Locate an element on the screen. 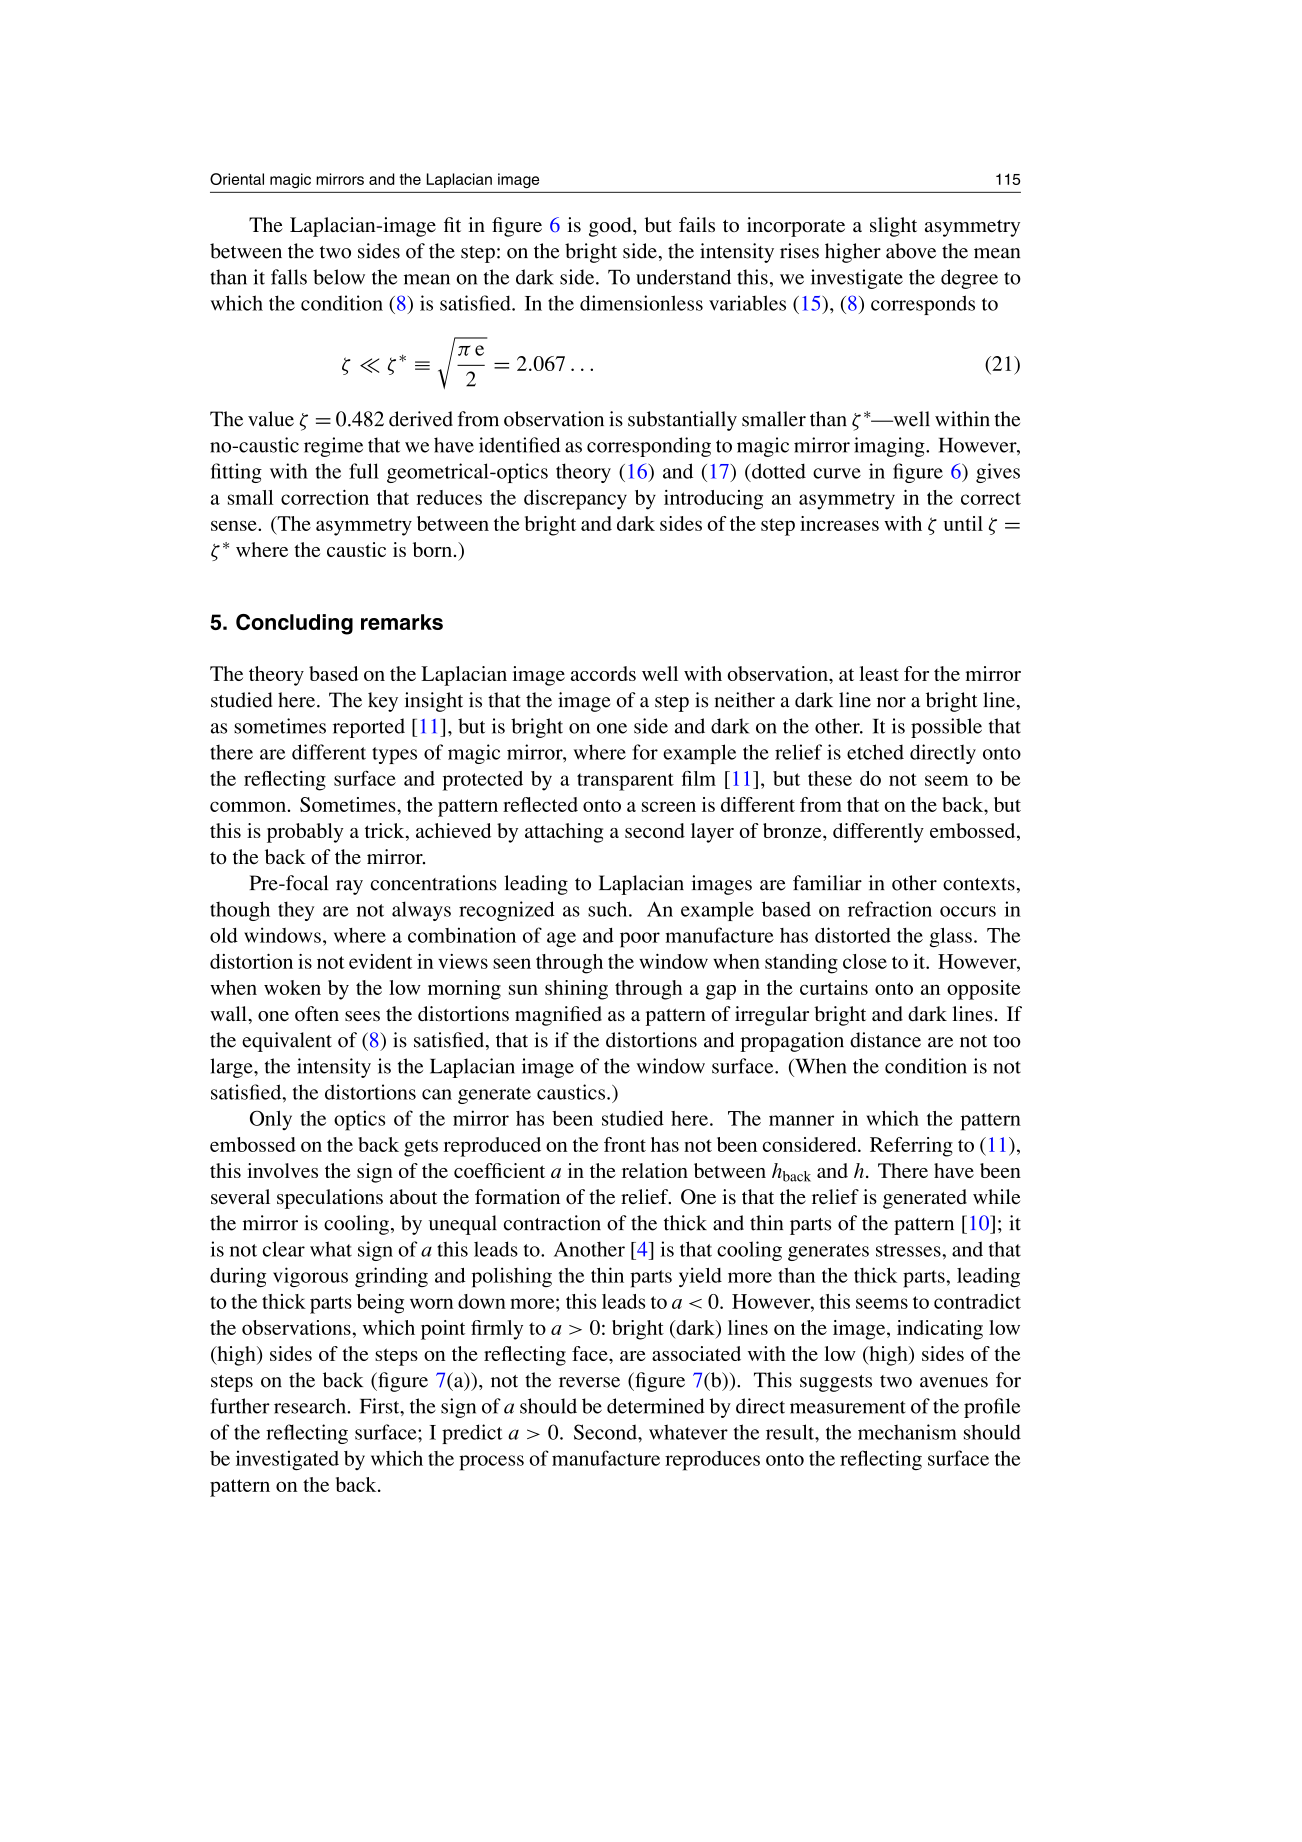  below is located at coordinates (339, 277).
